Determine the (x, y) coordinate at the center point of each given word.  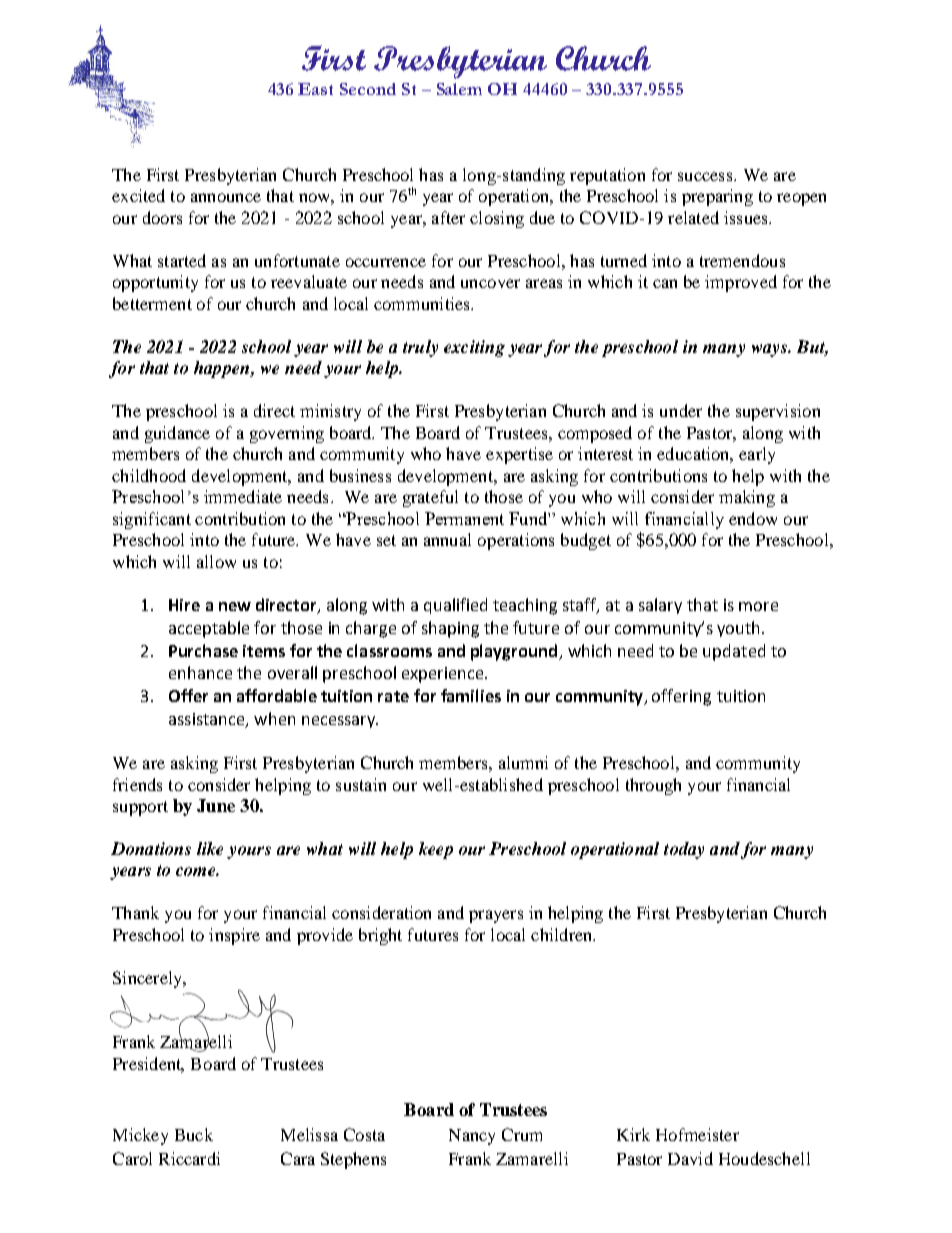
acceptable (209, 629)
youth (740, 629)
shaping (450, 629)
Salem (459, 89)
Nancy (472, 1137)
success (706, 176)
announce (226, 197)
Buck (194, 1134)
